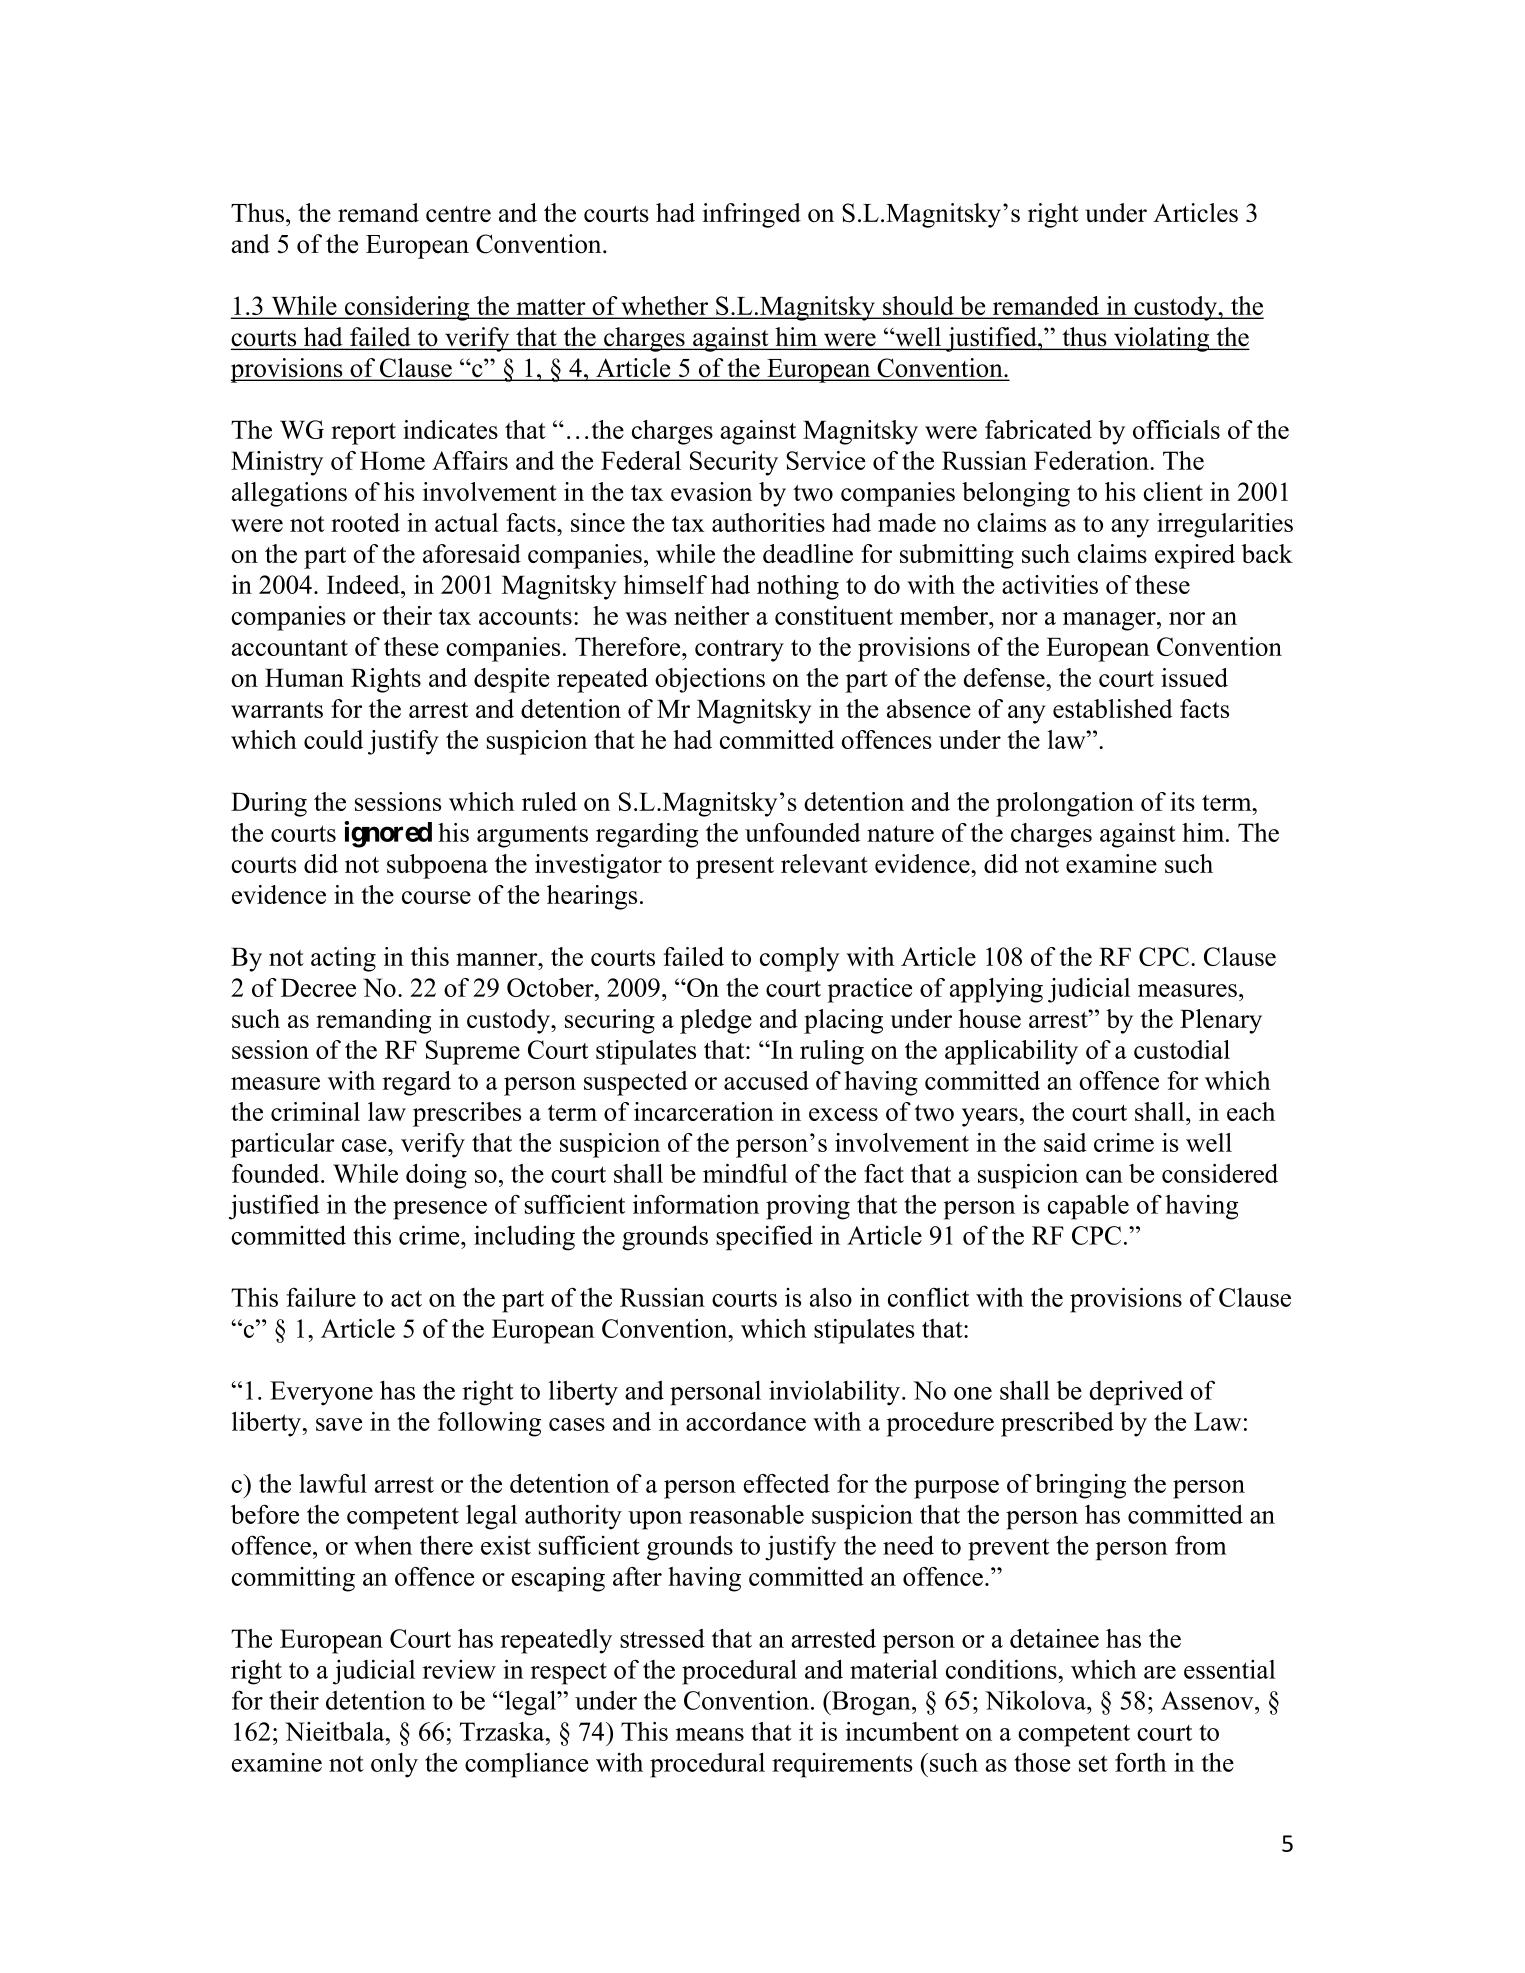 Image resolution: width=1525 pixels, height=1973 pixels. I want to click on issued, so click(1194, 677).
